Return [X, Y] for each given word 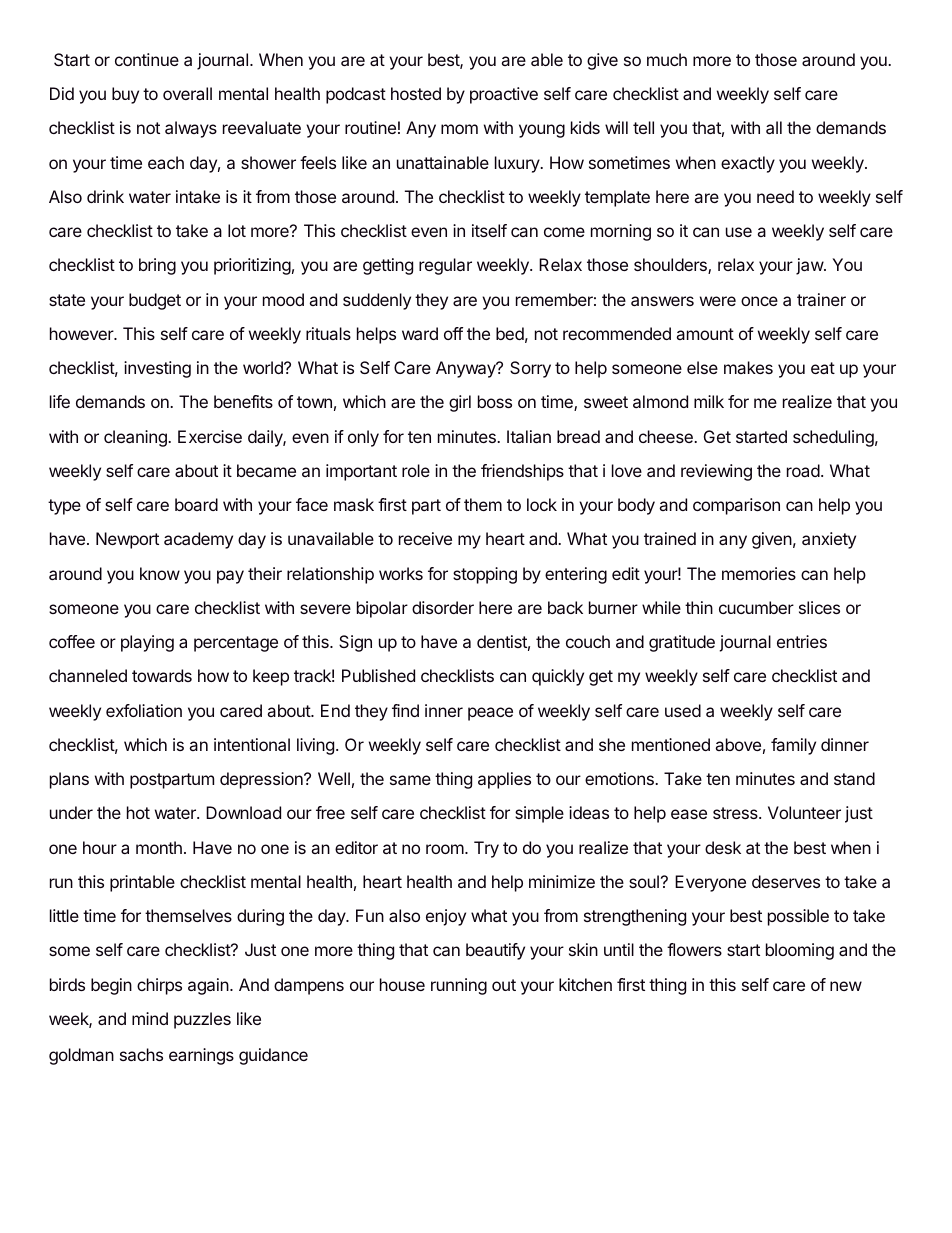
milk [709, 401]
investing [157, 369]
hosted [416, 93]
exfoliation [144, 710]
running [459, 986]
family [793, 746]
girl [460, 403]
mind [150, 1018]
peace [490, 714]
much [667, 59]
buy [125, 95]
